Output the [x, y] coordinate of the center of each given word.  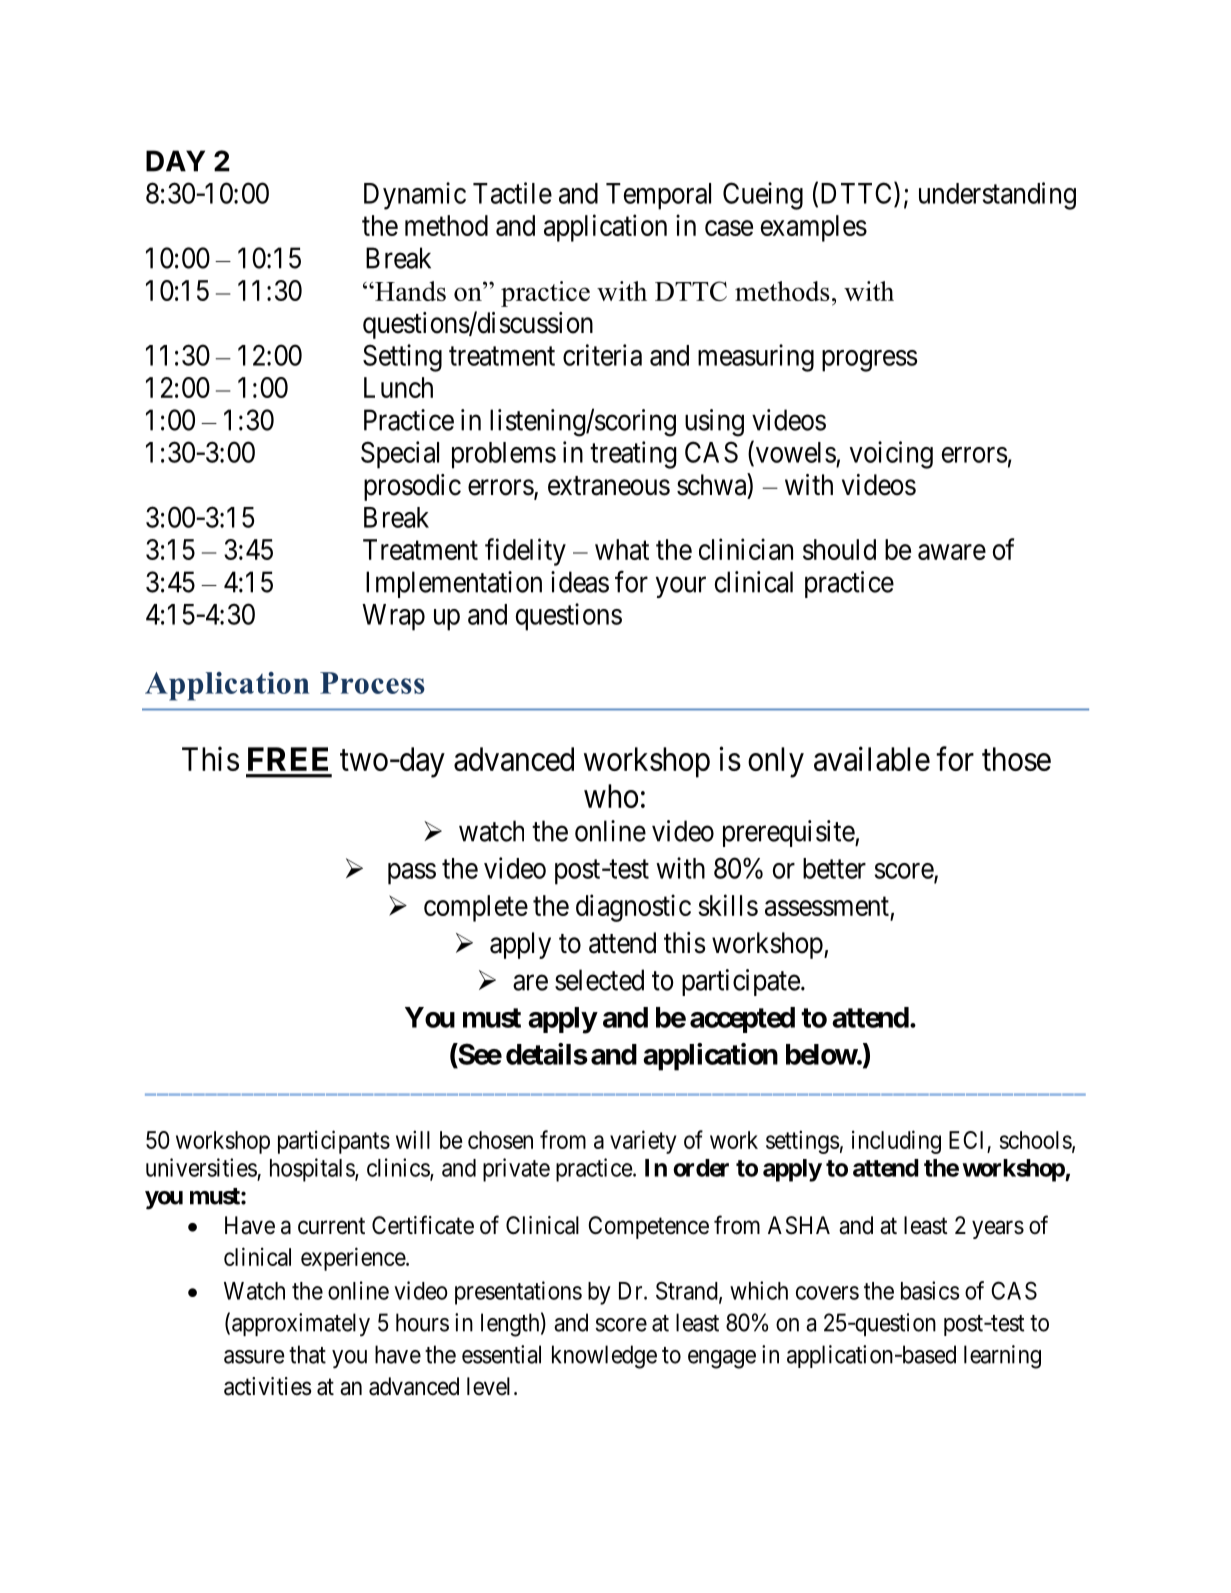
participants [334, 1142]
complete [476, 908]
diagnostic [633, 908]
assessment [827, 906]
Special [400, 455]
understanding [997, 196]
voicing [891, 455]
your [681, 587]
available [872, 758]
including [896, 1142]
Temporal [658, 196]
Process [372, 683]
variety [643, 1142]
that [307, 1354]
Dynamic [415, 196]
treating [633, 455]
